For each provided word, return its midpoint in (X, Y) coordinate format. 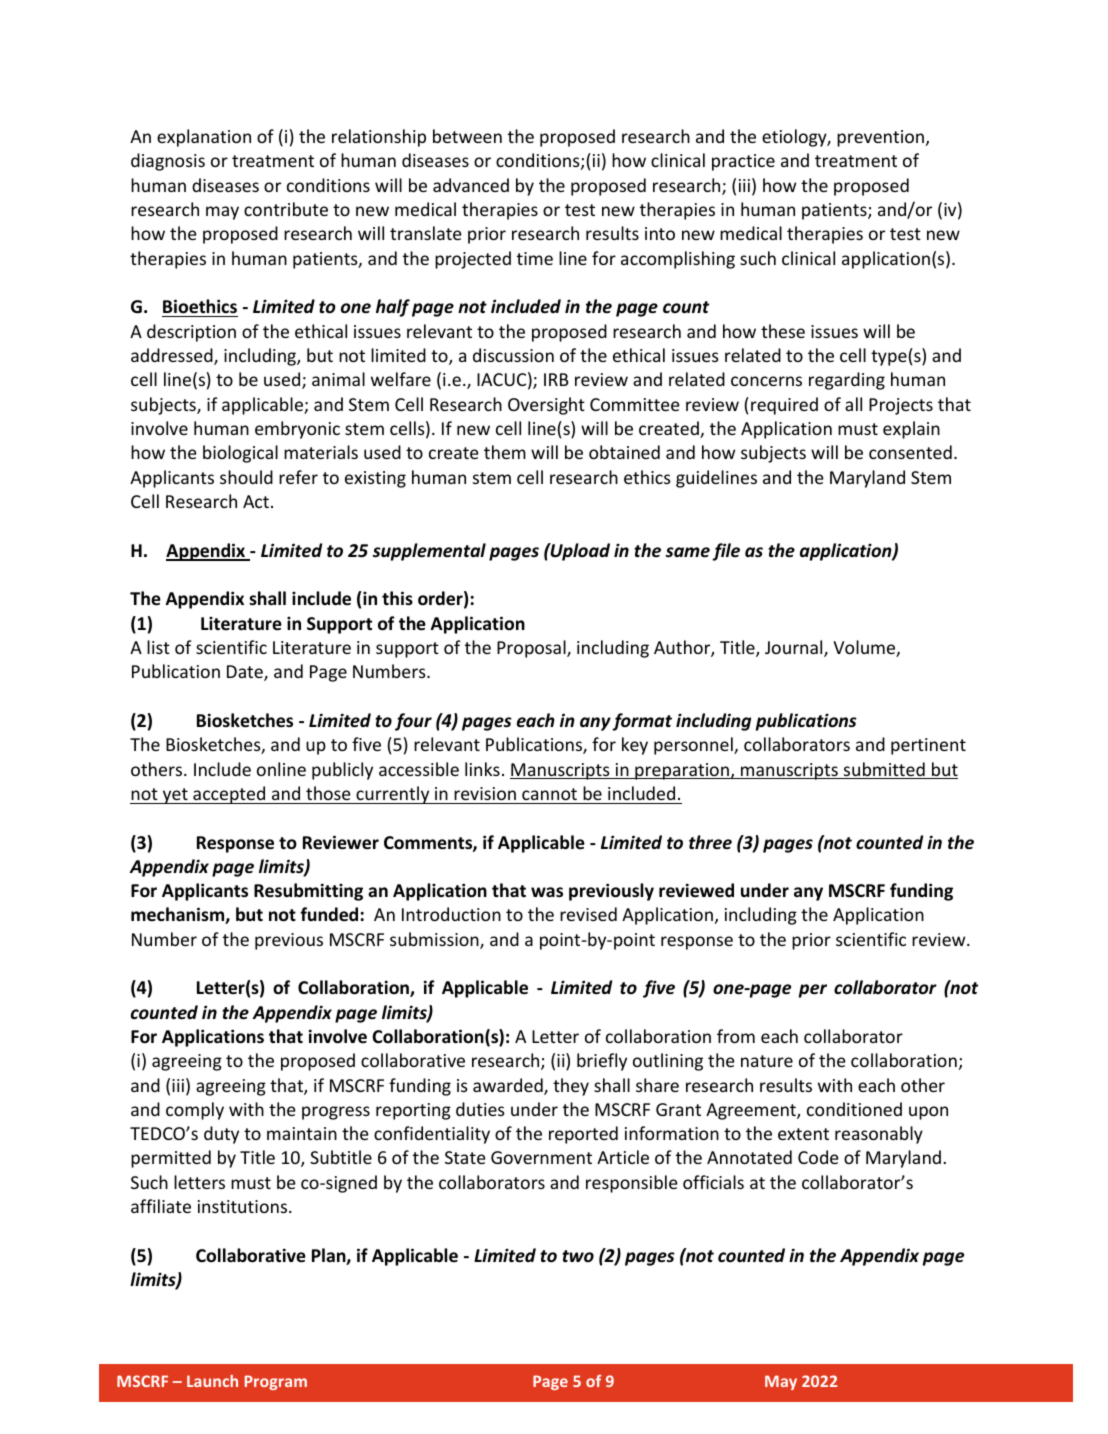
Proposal (532, 649)
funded (329, 914)
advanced (471, 185)
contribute (286, 209)
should (246, 477)
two (578, 1256)
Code (818, 1157)
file (726, 552)
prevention (880, 138)
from (736, 1036)
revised (588, 914)
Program (276, 1382)
